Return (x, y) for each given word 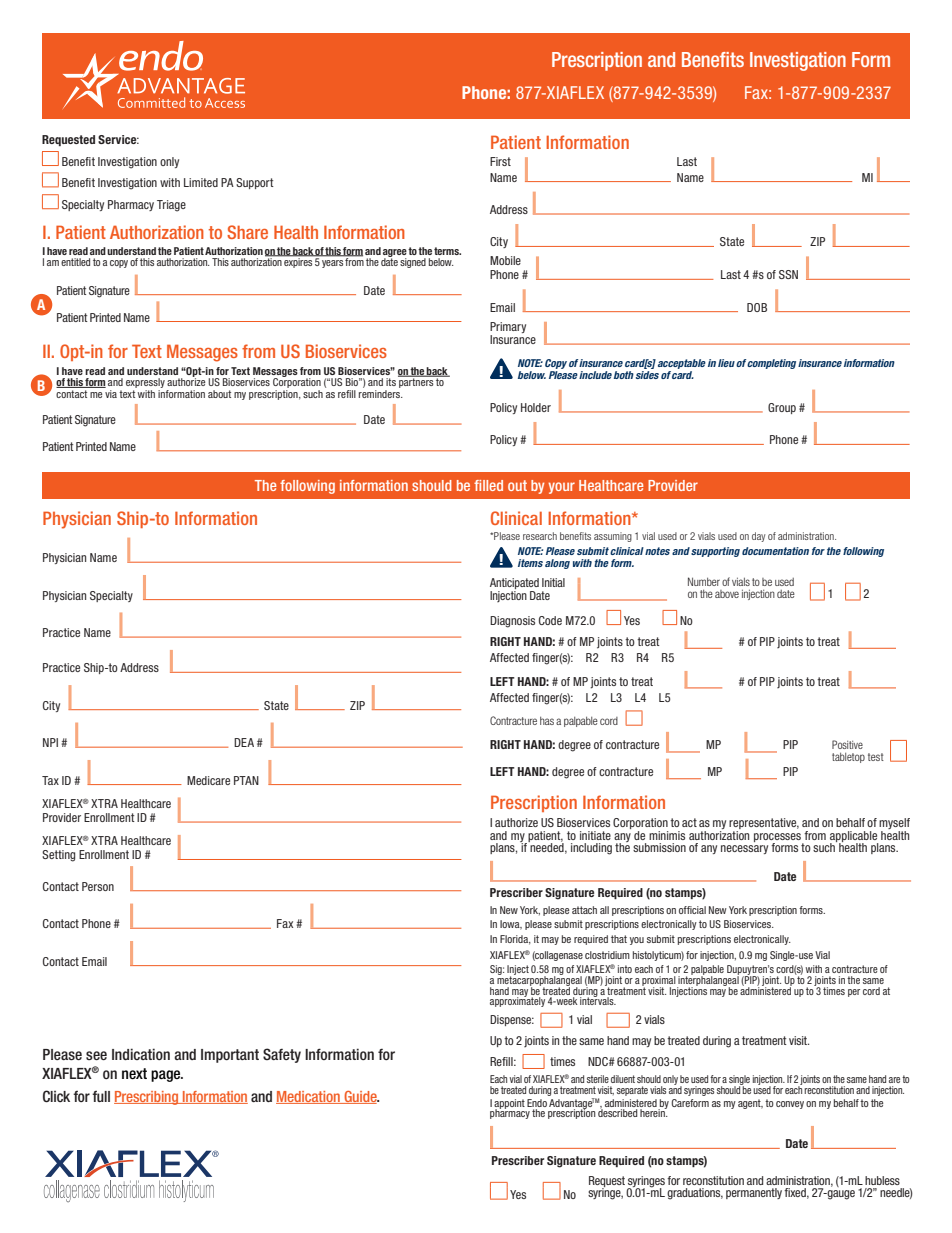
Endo (537, 1103)
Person (98, 886)
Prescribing (147, 1098)
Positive (847, 744)
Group (782, 408)
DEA (244, 742)
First (500, 161)
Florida (515, 940)
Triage (171, 206)
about (219, 394)
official (692, 910)
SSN (788, 274)
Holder (536, 407)
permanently (754, 1193)
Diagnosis (512, 622)
